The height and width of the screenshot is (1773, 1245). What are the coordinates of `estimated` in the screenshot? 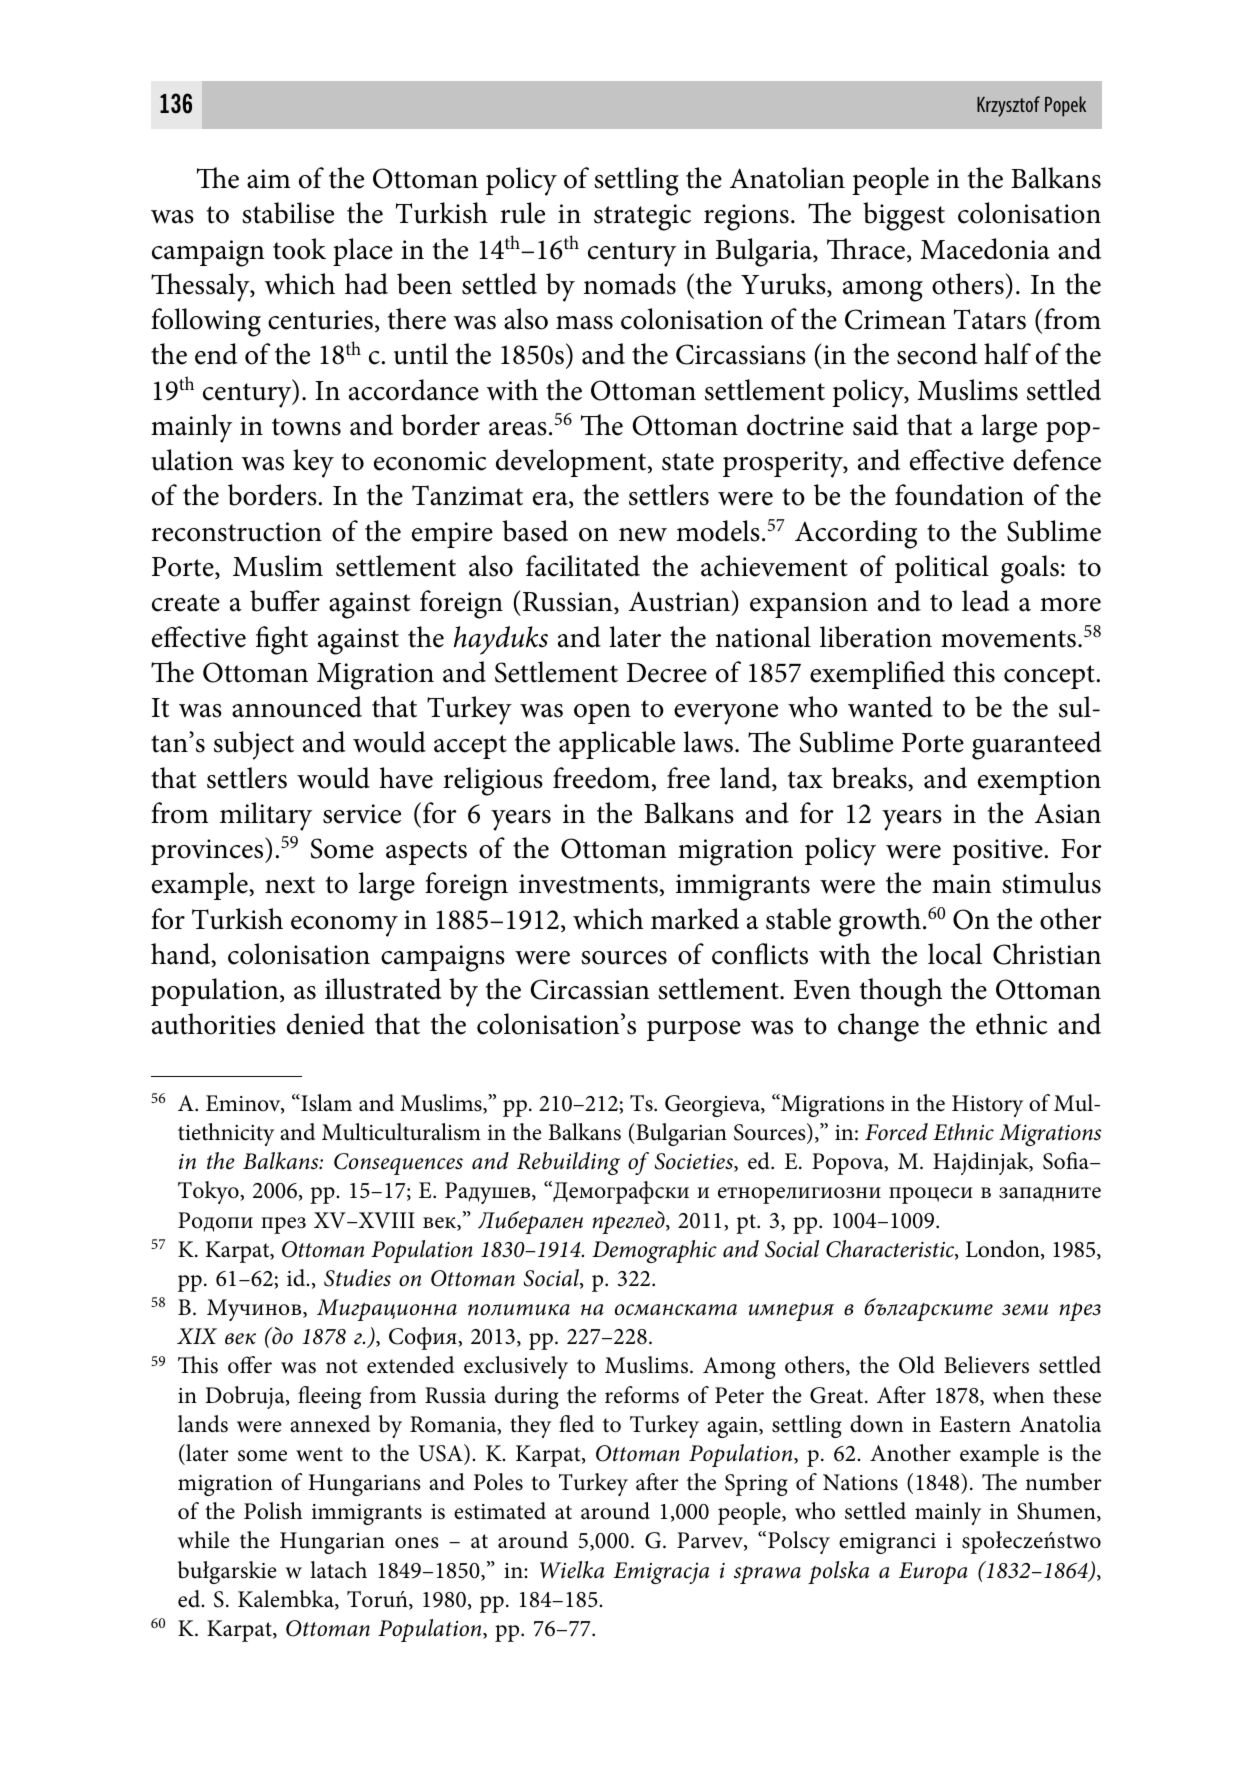 It's located at (500, 1511).
